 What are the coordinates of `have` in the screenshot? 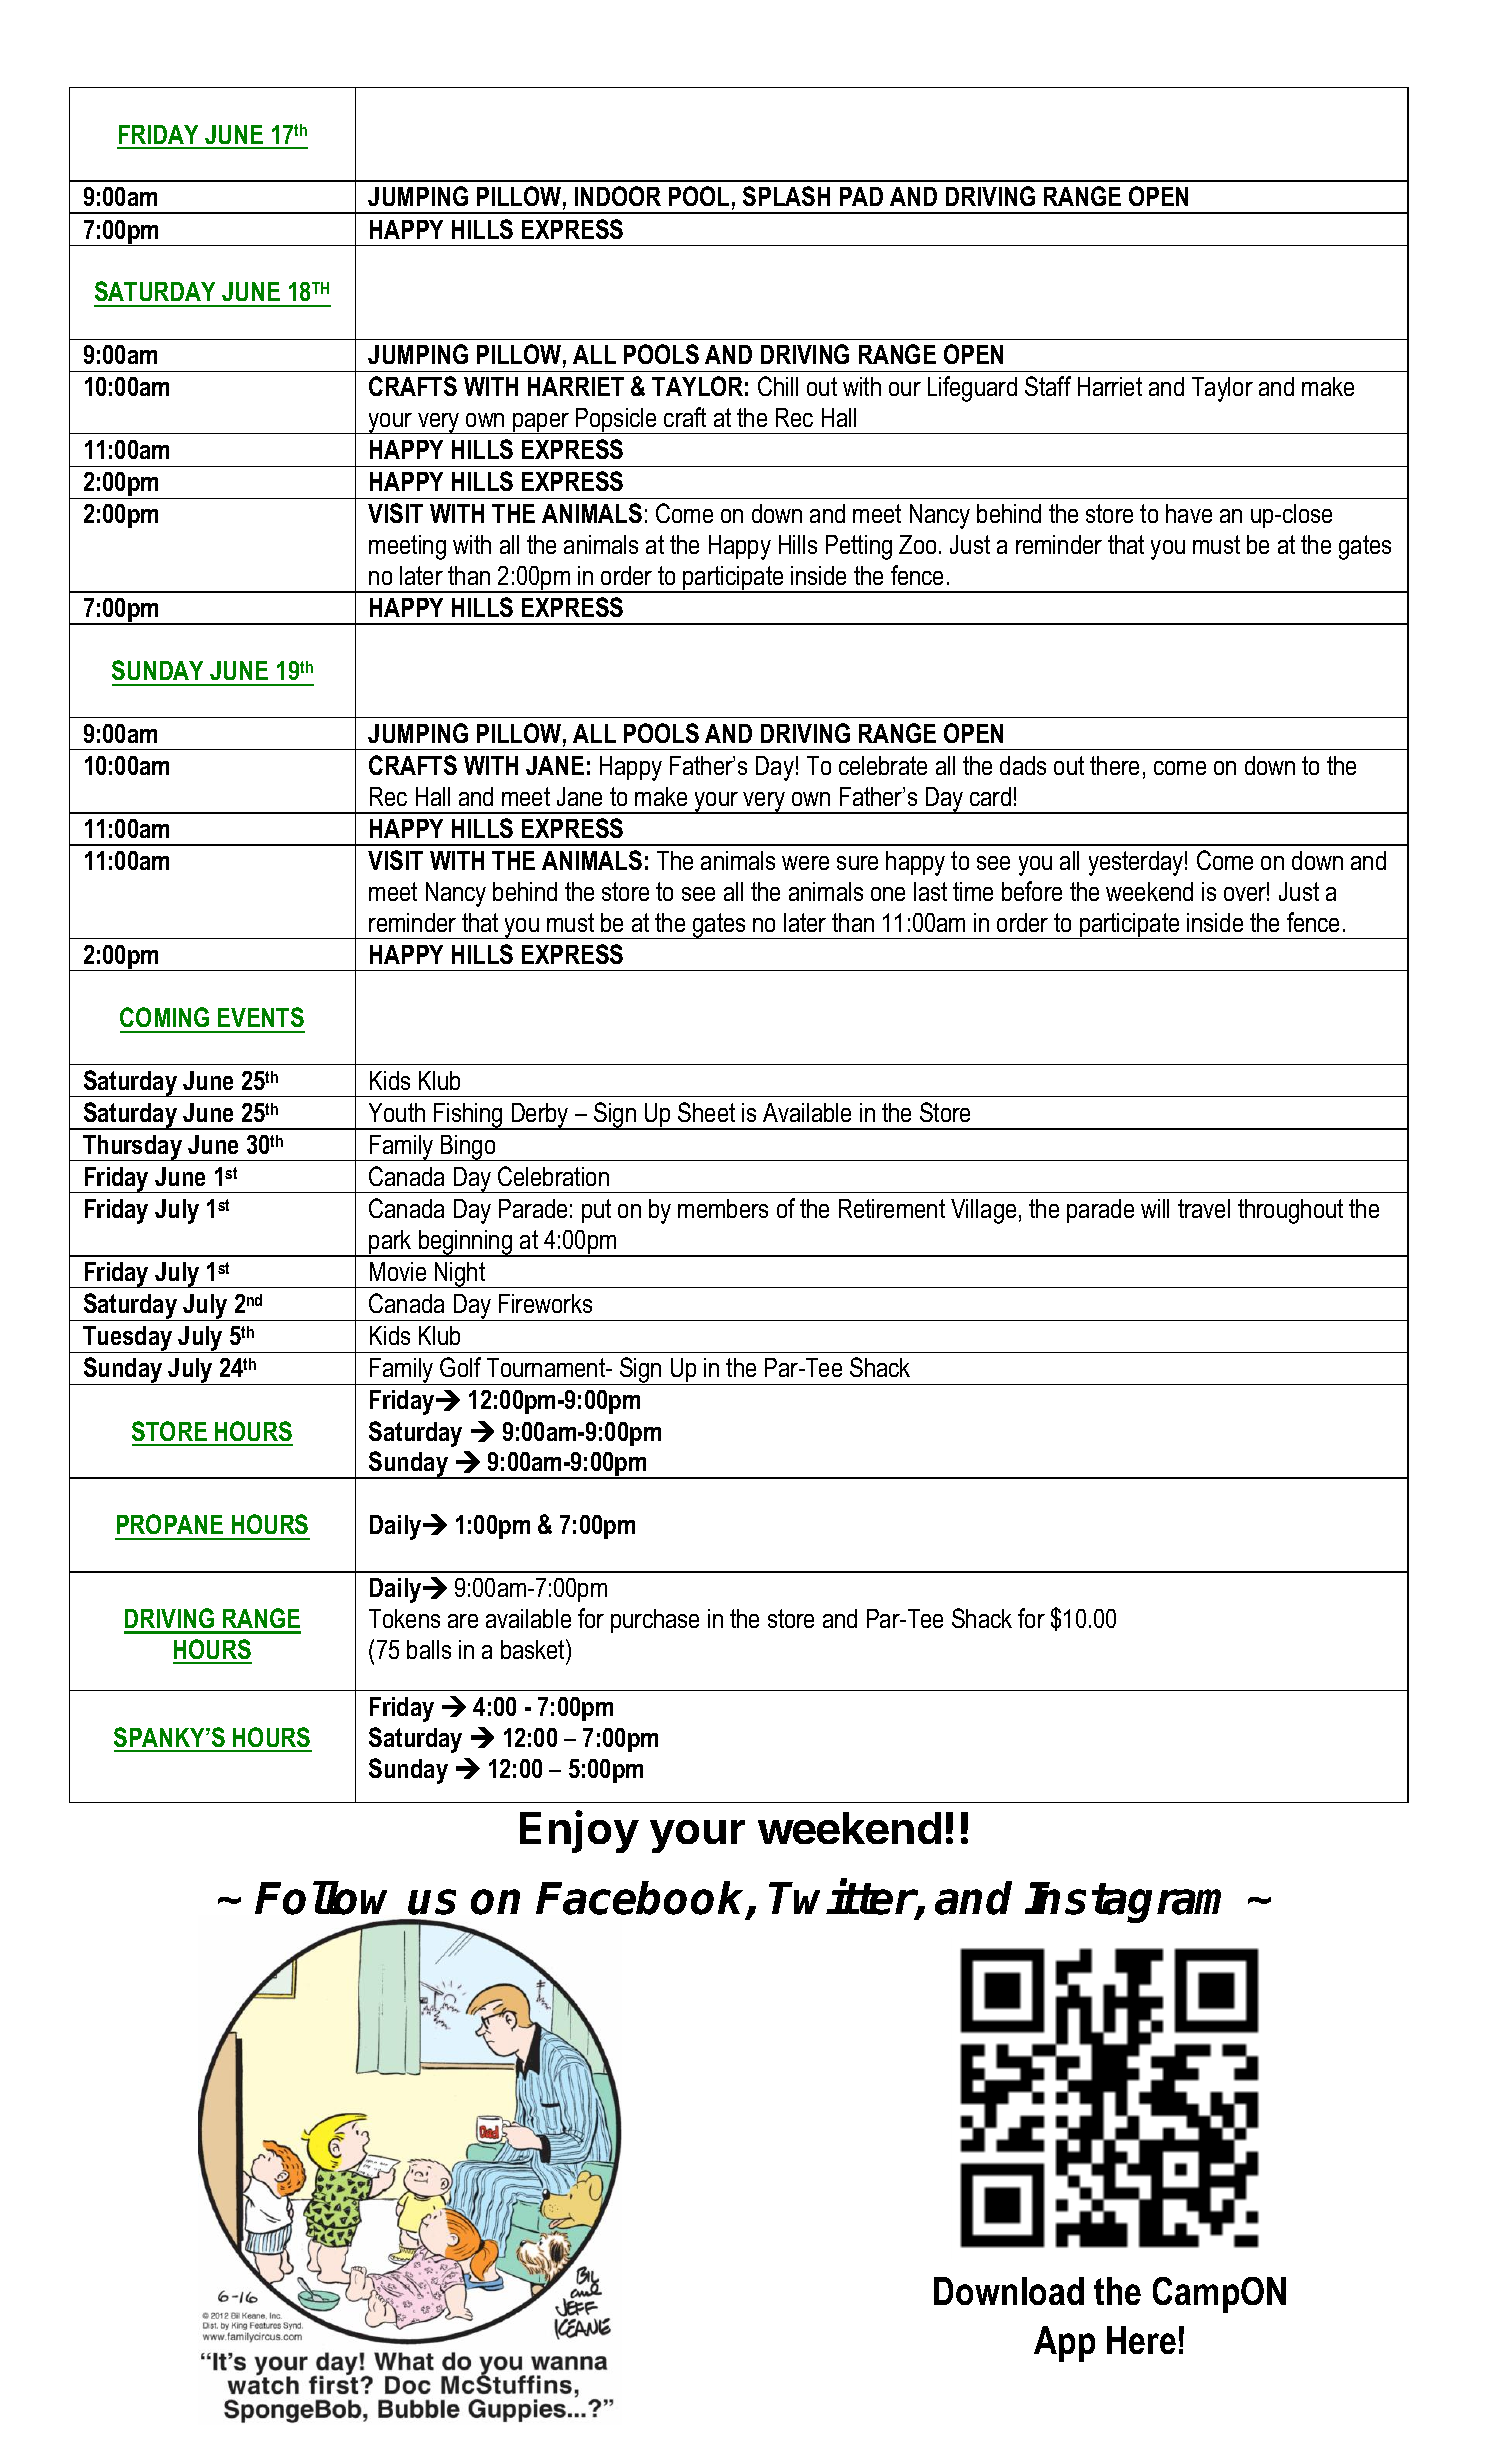 It's located at (1189, 513).
